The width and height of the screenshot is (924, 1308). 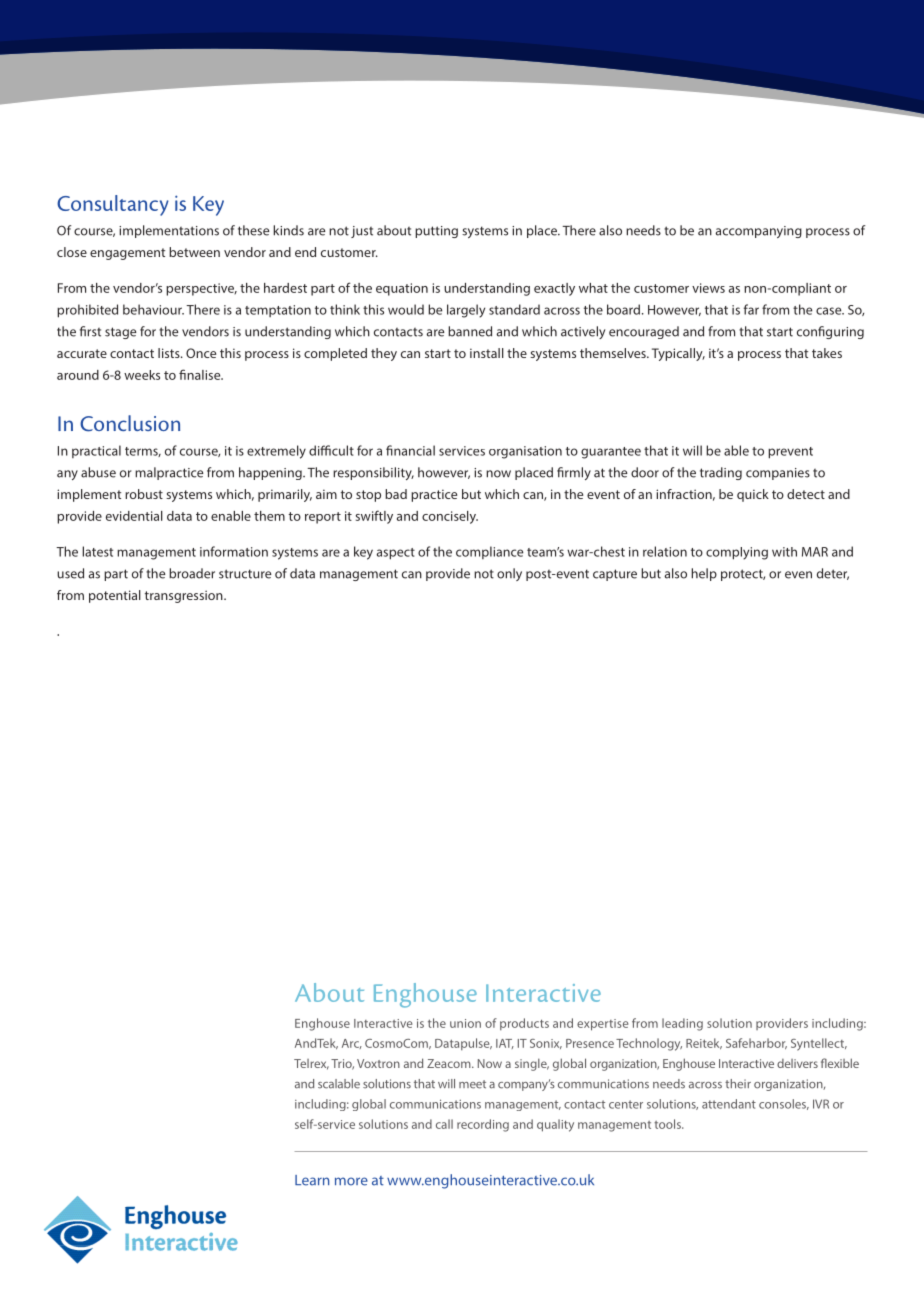 I want to click on Conclusion, so click(x=130, y=423).
